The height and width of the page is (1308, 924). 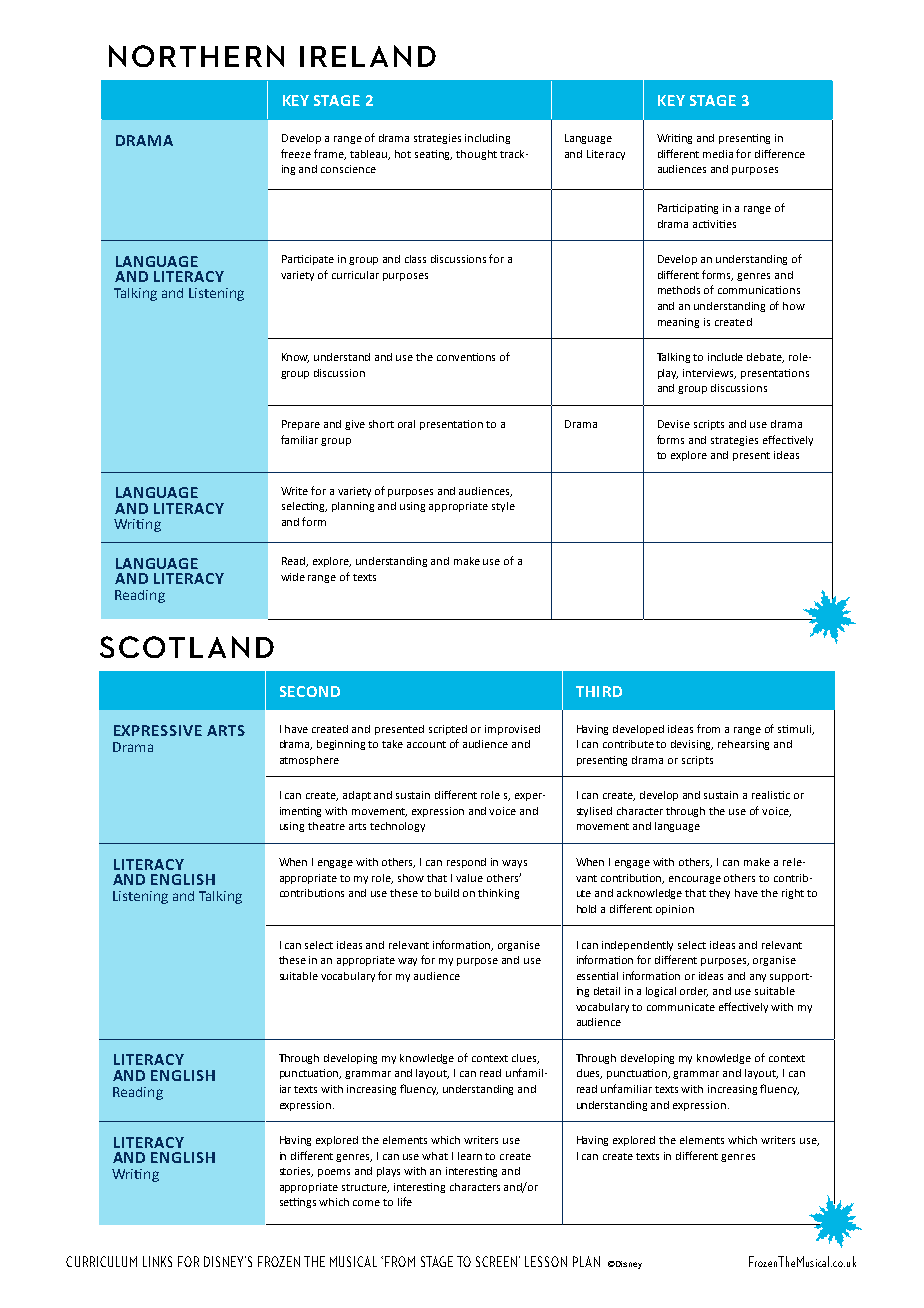 What do you see at coordinates (196, 56) in the page?
I see `NORTHERN` at bounding box center [196, 56].
